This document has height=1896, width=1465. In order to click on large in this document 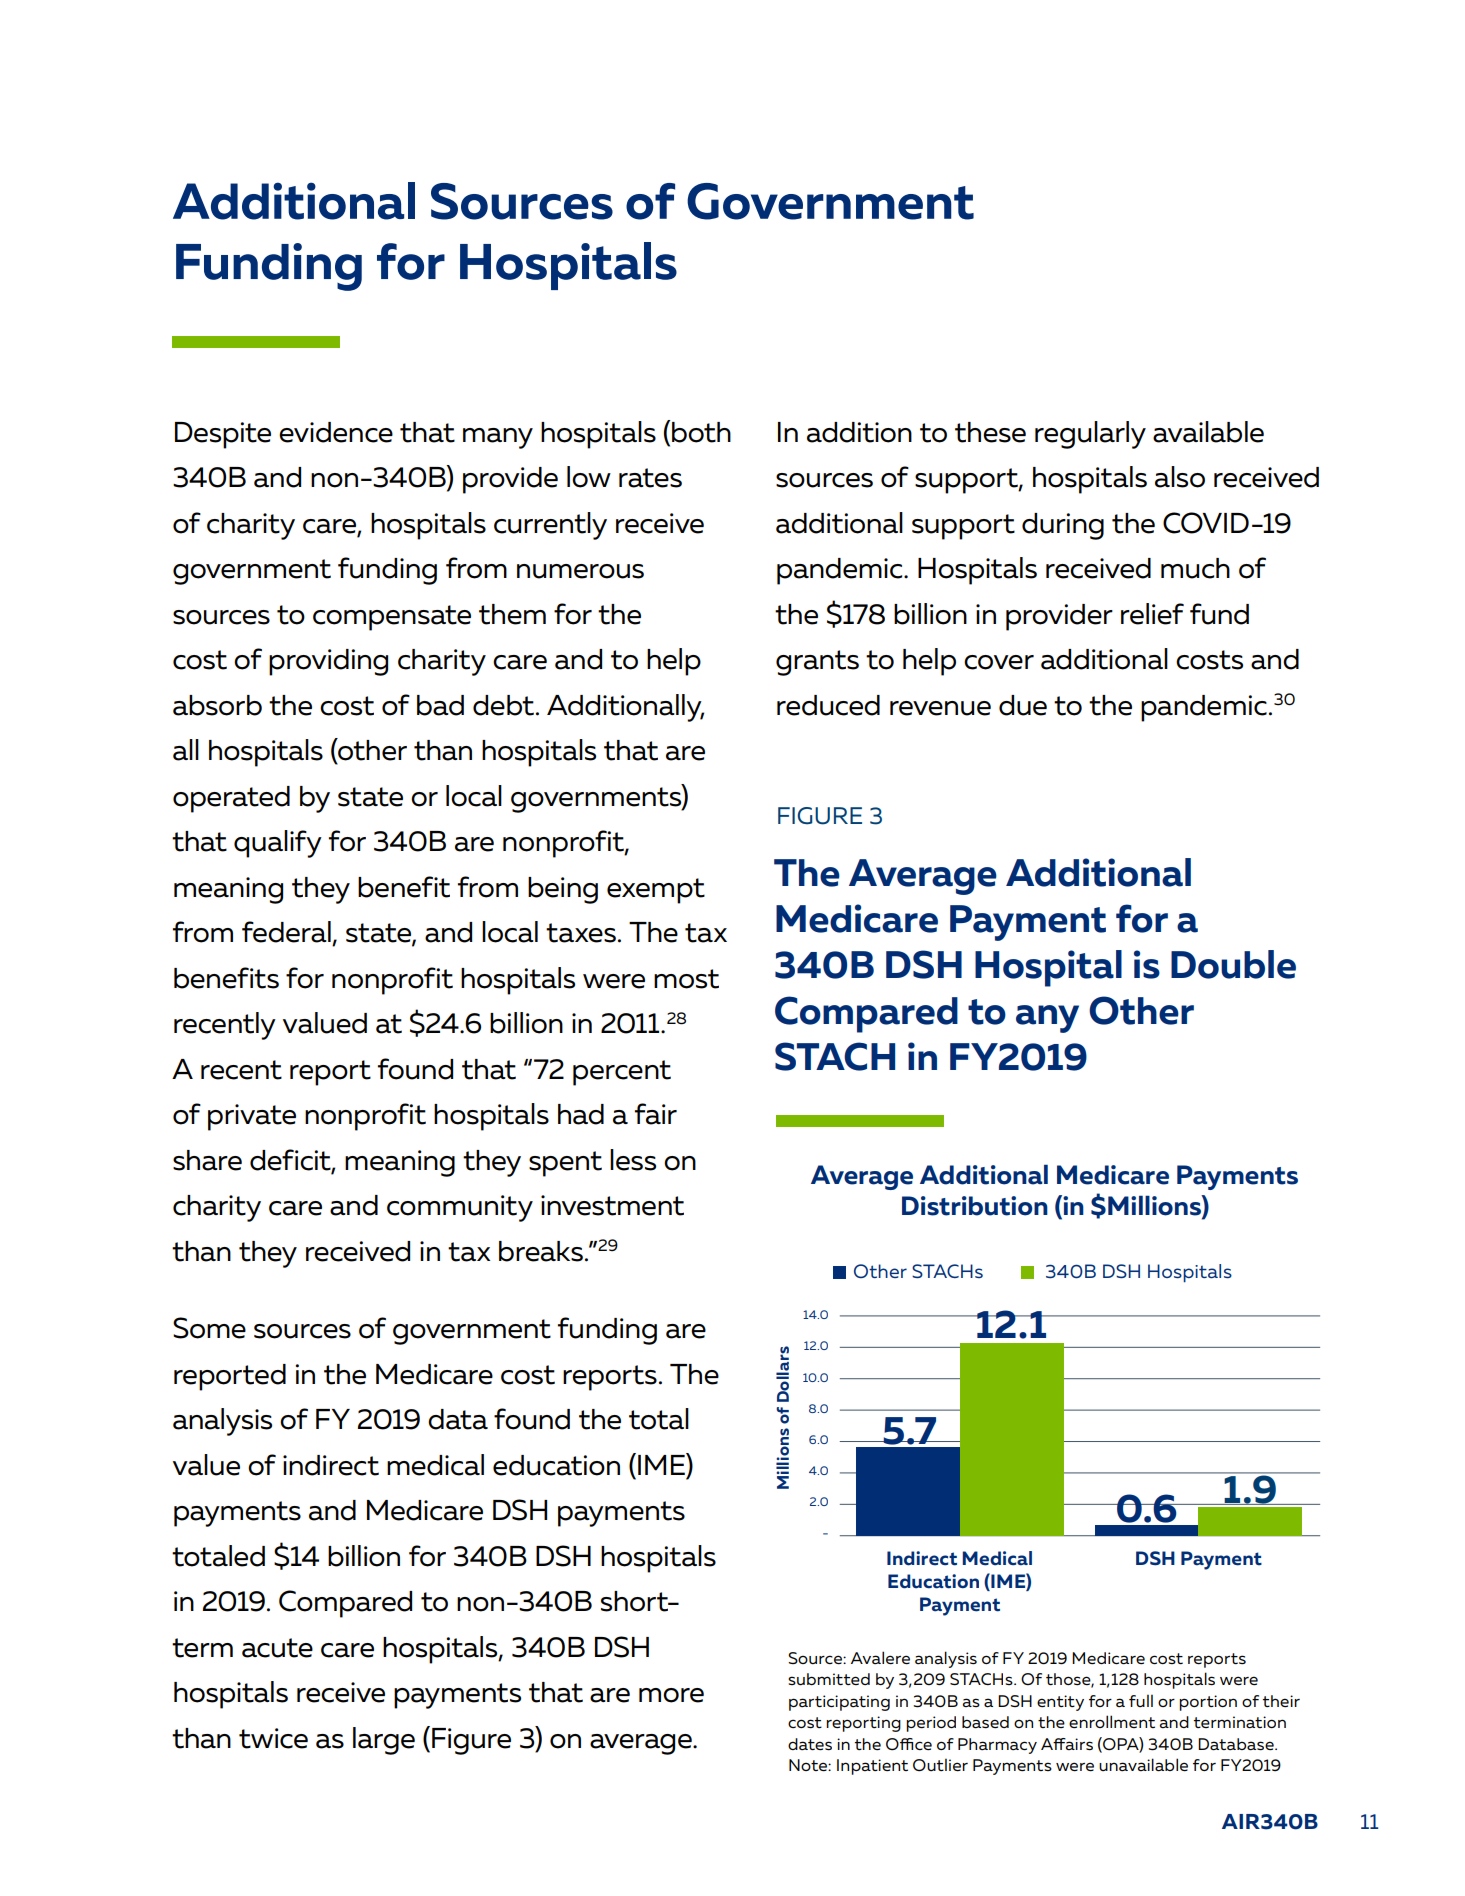, I will do `click(384, 1741)`.
